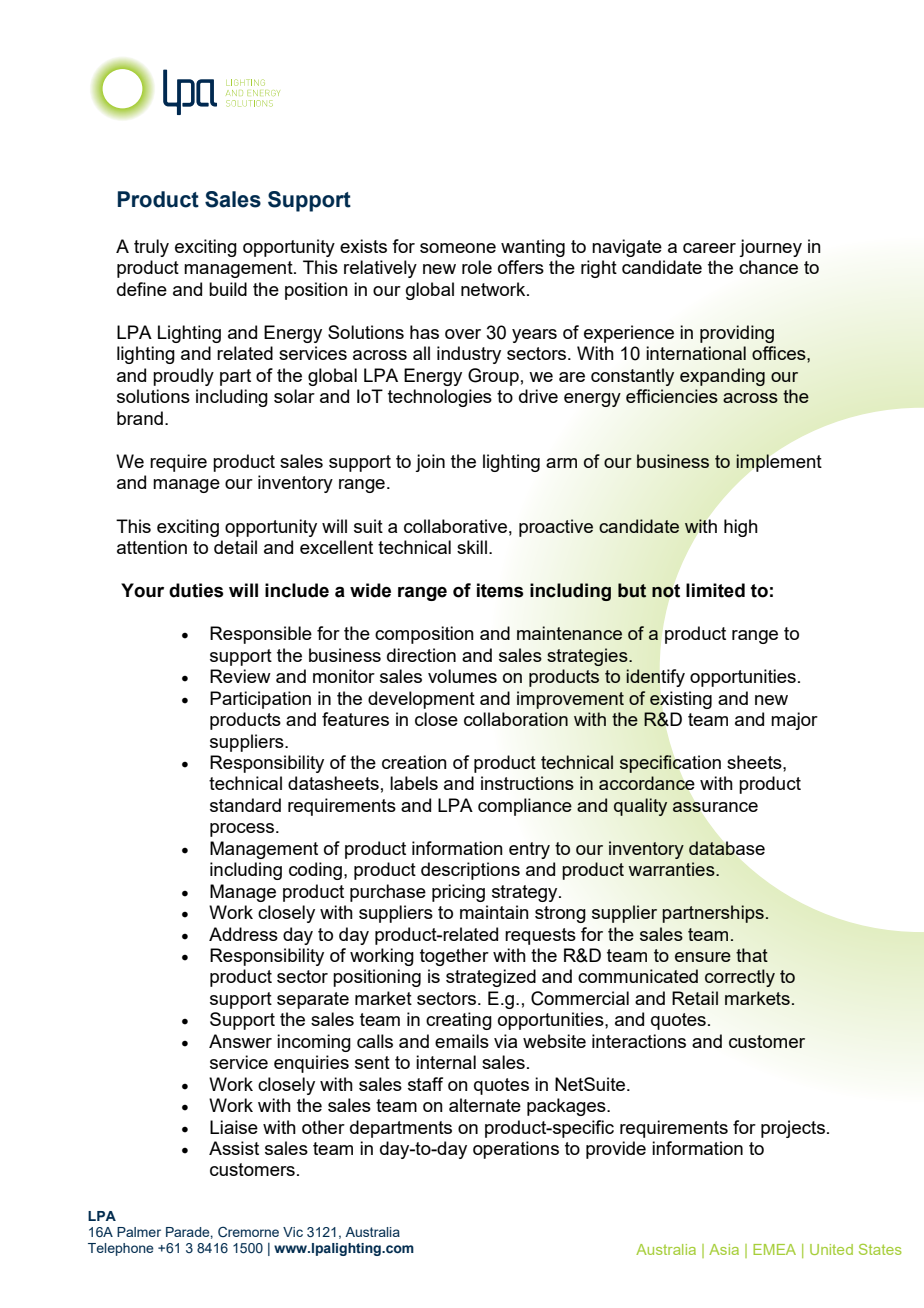 This document has width=924, height=1308. Describe the element at coordinates (556, 528) in the document. I see `proactive` at that location.
